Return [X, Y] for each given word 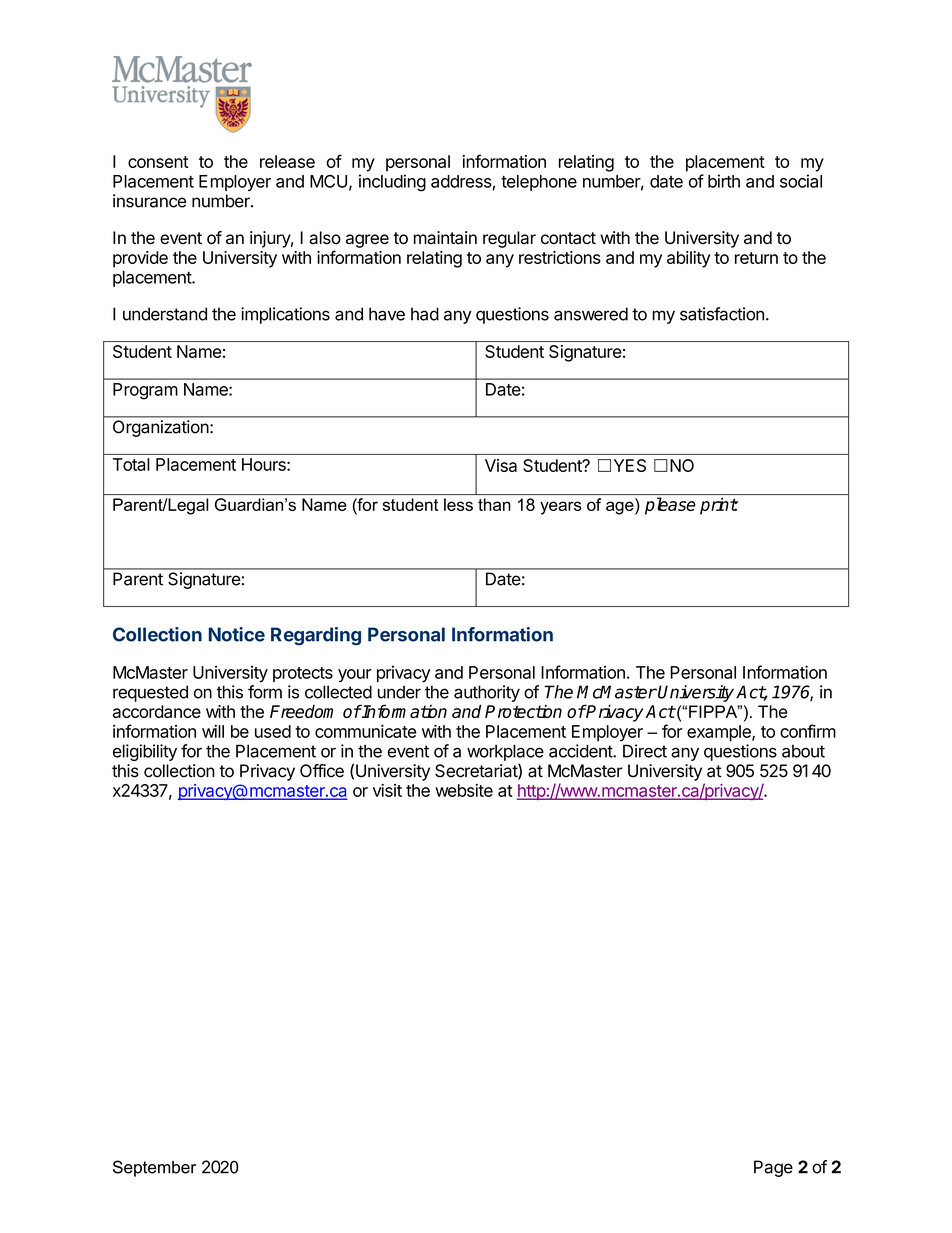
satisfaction [722, 314]
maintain [445, 238]
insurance [149, 201]
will [213, 731]
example [720, 733]
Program [145, 391]
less [458, 504]
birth [724, 181]
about [803, 751]
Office [322, 771]
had [425, 314]
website [464, 790]
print [719, 506]
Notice [236, 634]
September [154, 1168]
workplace [505, 752]
